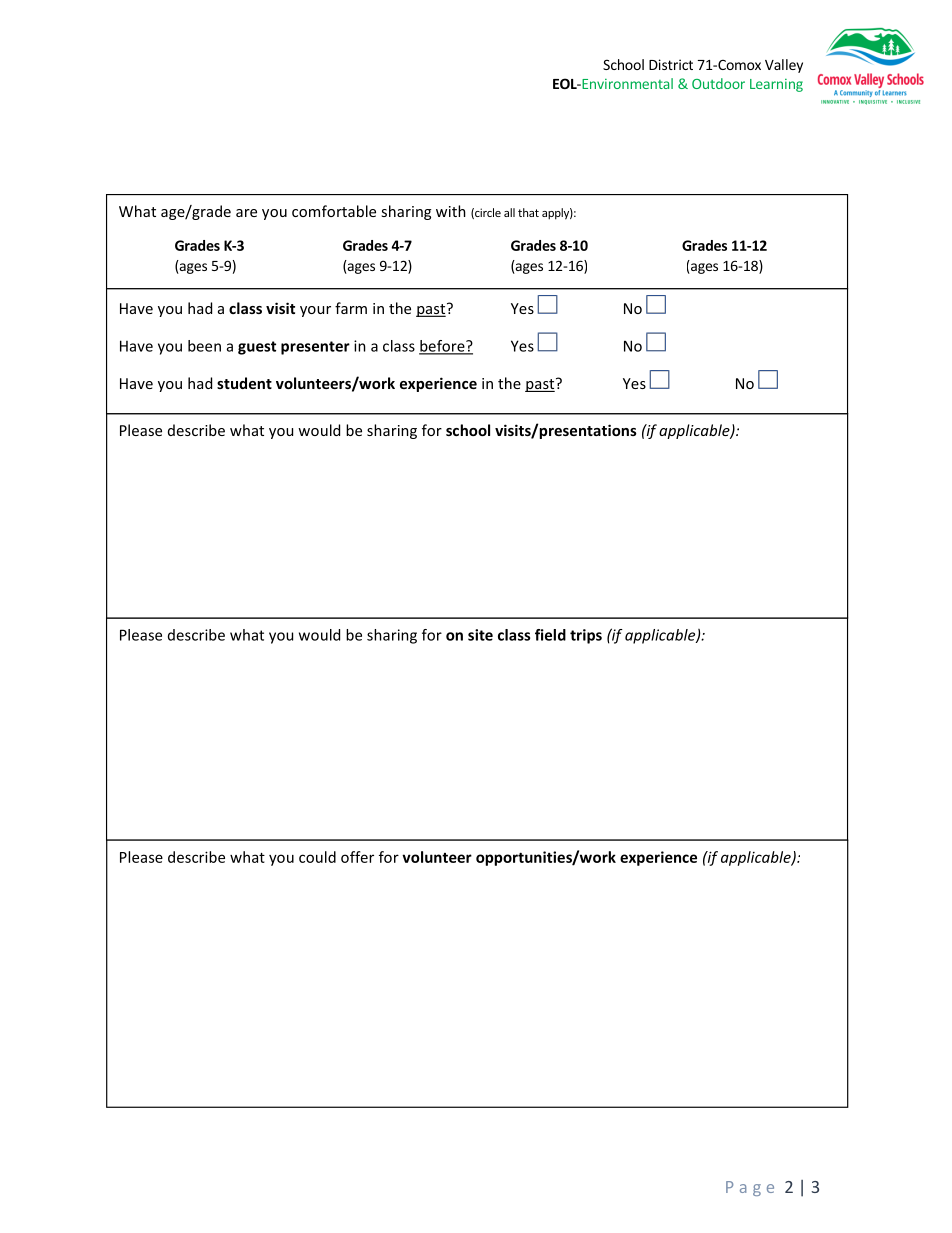 The height and width of the page is (1233, 952). I want to click on student, so click(244, 383).
